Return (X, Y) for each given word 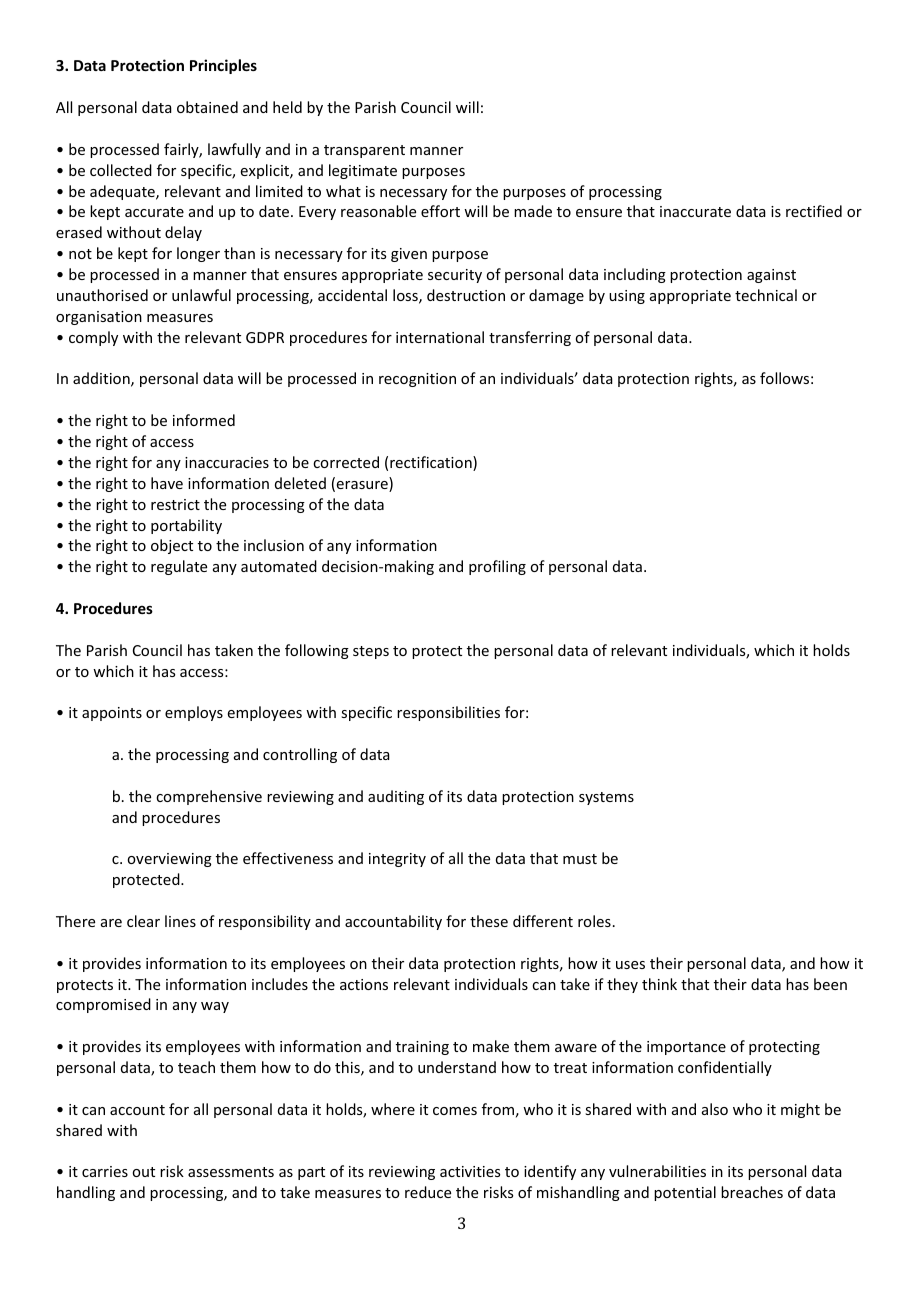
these (489, 921)
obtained (207, 107)
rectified (814, 211)
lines (180, 921)
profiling (497, 567)
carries (105, 1171)
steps (371, 652)
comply (93, 338)
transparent (364, 151)
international (440, 337)
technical (766, 295)
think (659, 984)
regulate (179, 567)
